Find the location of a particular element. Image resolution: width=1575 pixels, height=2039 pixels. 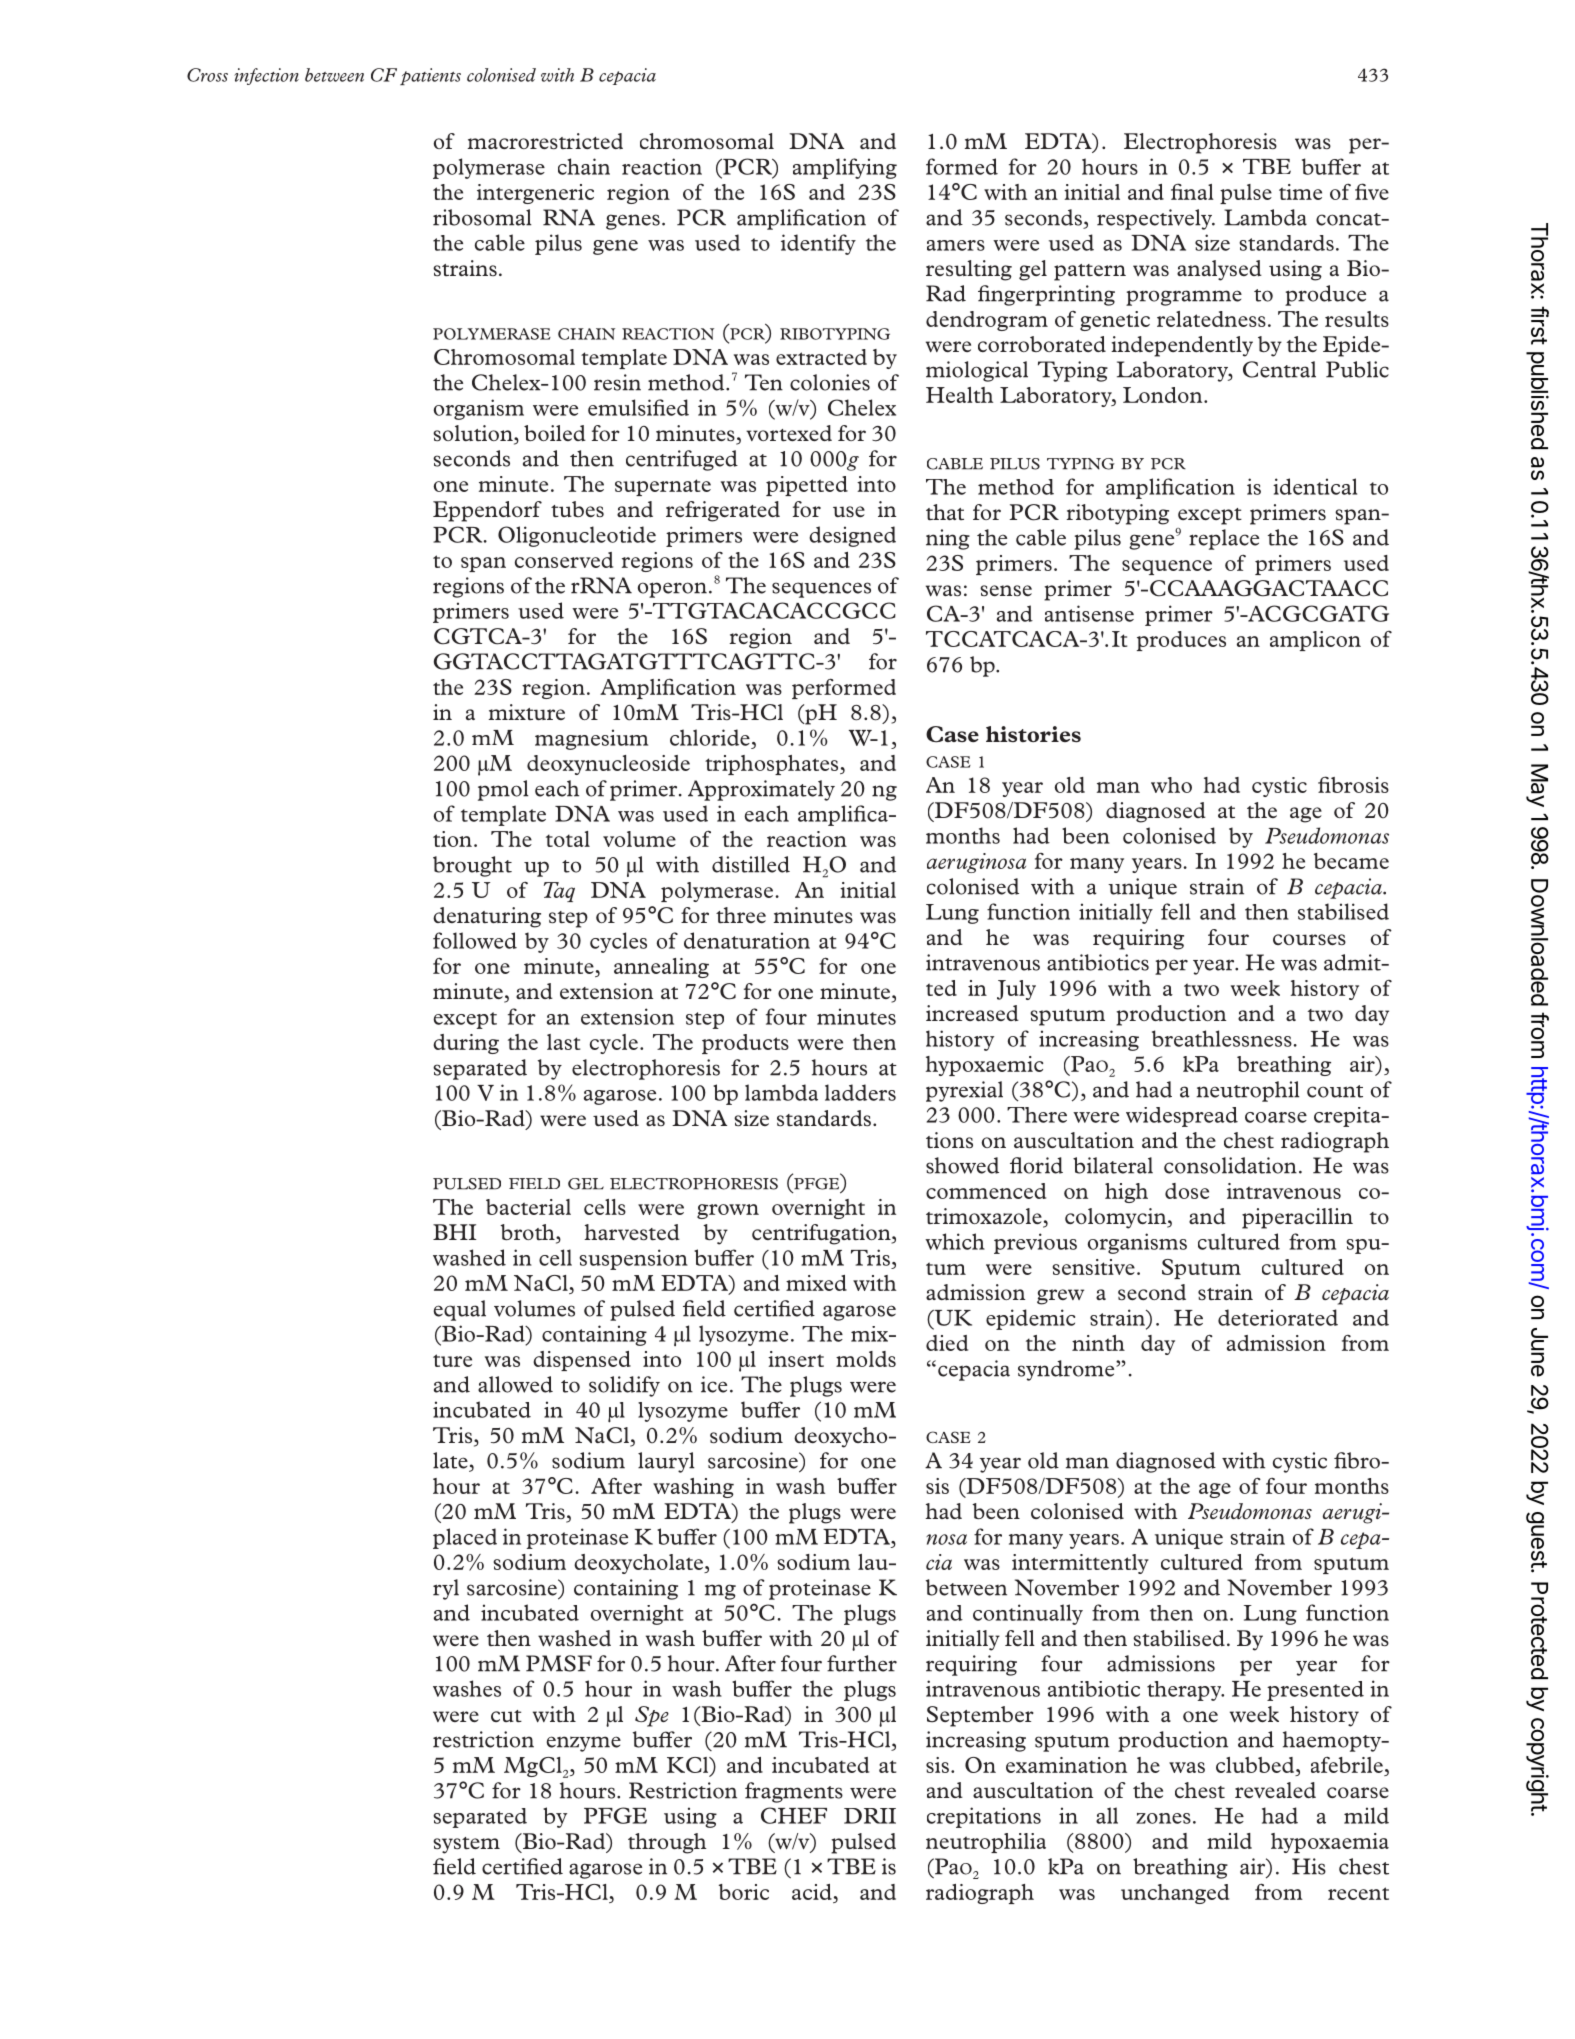

amplifying is located at coordinates (845, 168).
